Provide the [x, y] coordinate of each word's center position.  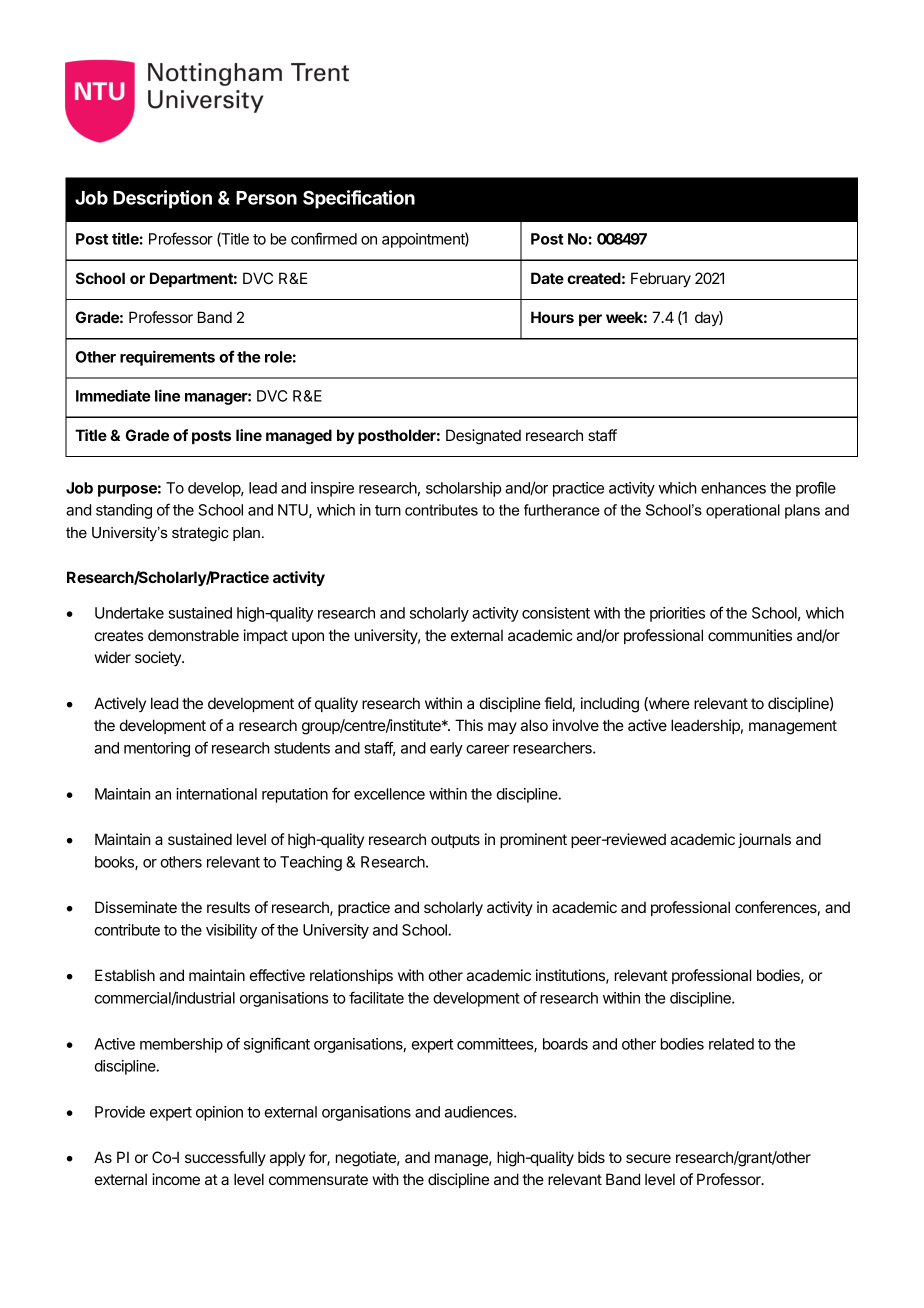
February [661, 280]
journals [764, 840]
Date [547, 278]
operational [743, 511]
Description [162, 199]
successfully [225, 1158]
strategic [200, 534]
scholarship [463, 489]
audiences [480, 1112]
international [216, 794]
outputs [455, 841]
